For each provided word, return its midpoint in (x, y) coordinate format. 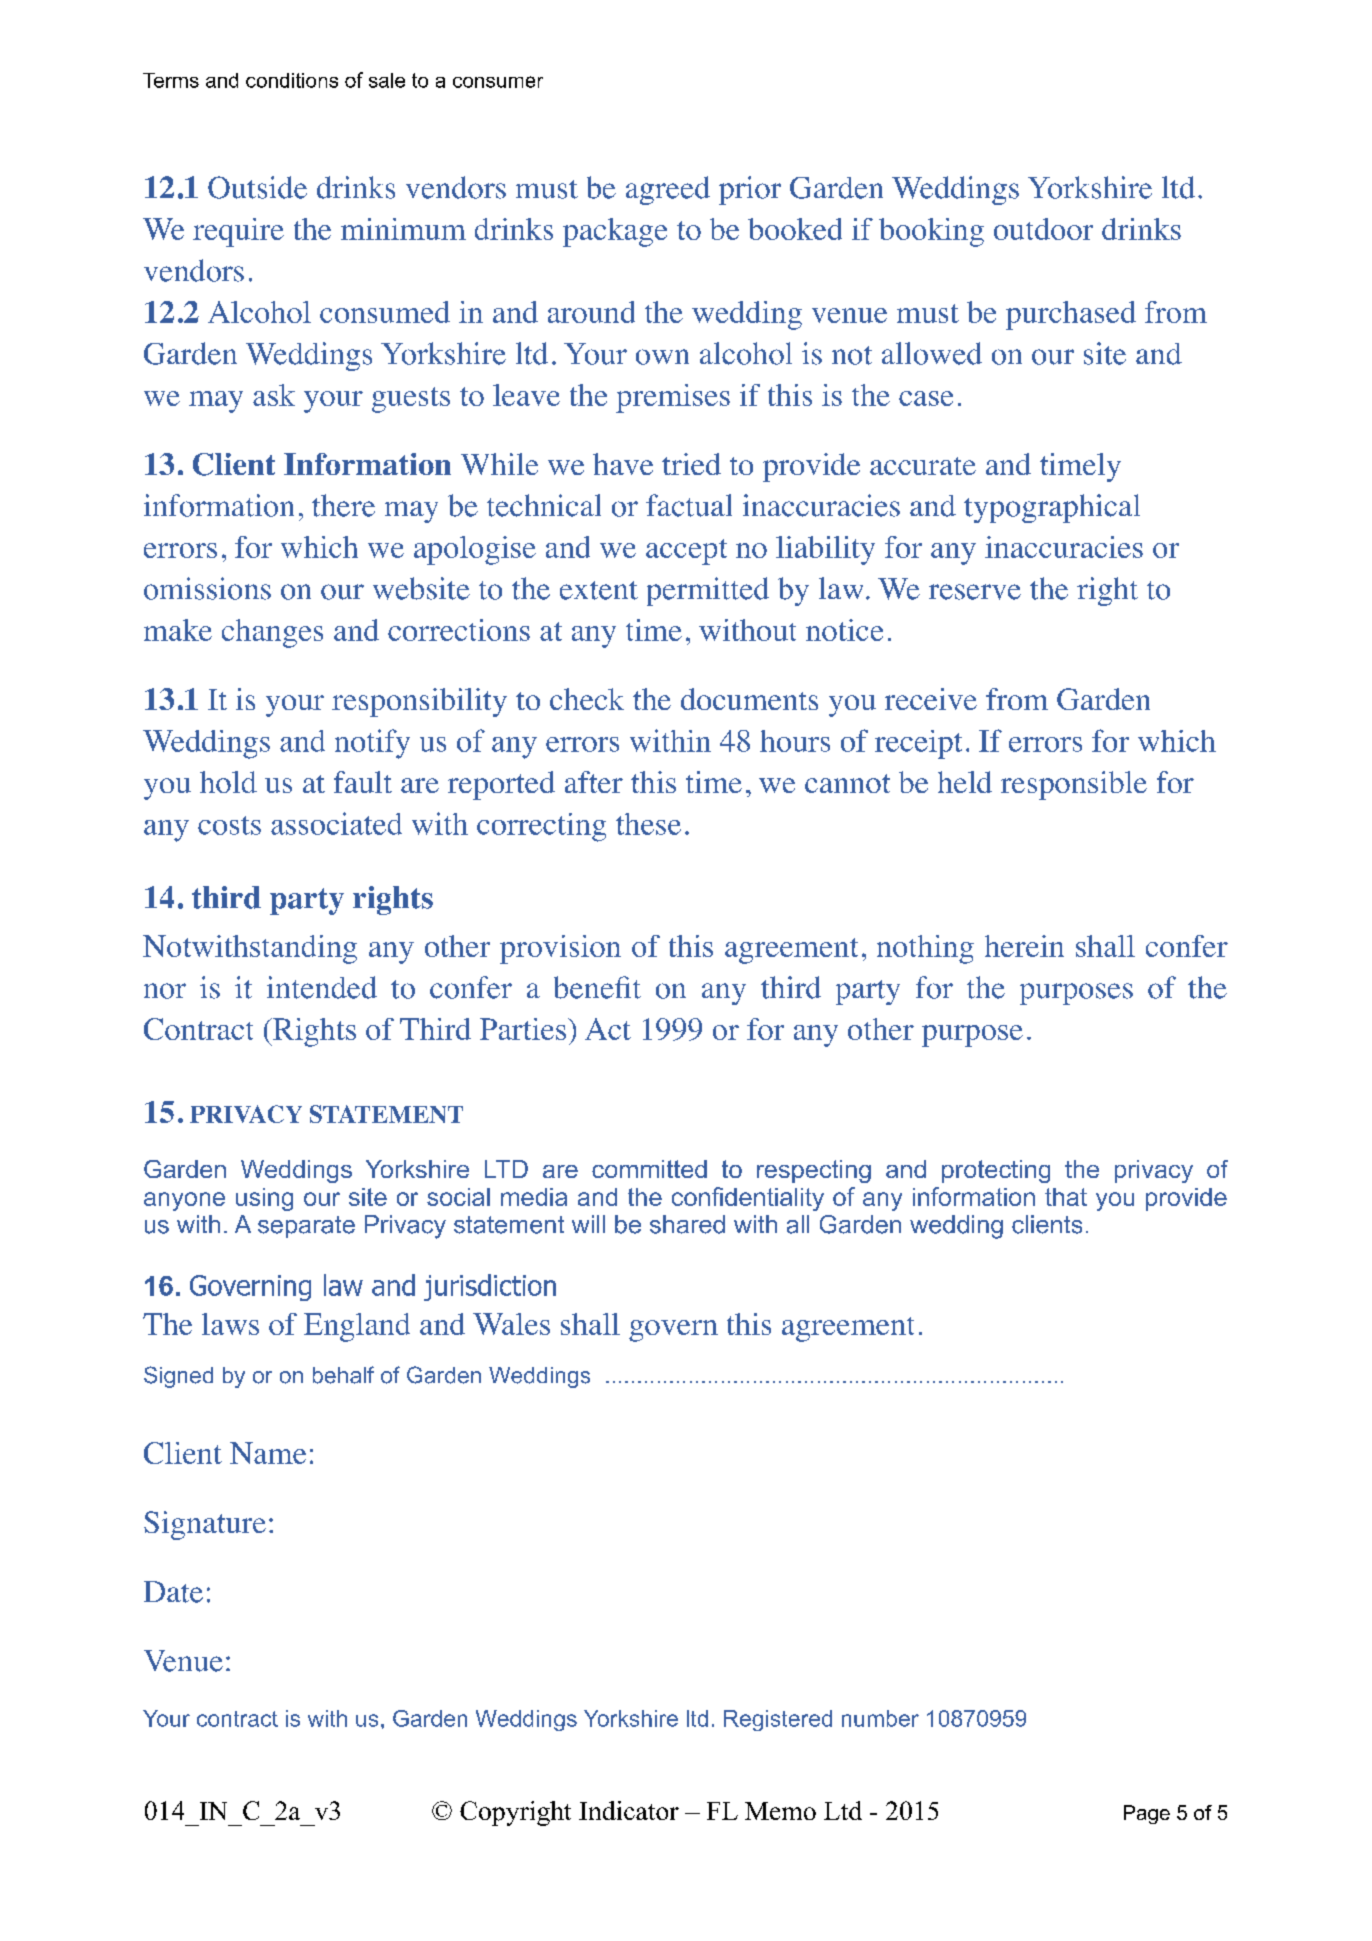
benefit (597, 987)
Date (173, 1592)
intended (322, 987)
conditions (292, 80)
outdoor (1043, 229)
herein (1024, 946)
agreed (668, 190)
